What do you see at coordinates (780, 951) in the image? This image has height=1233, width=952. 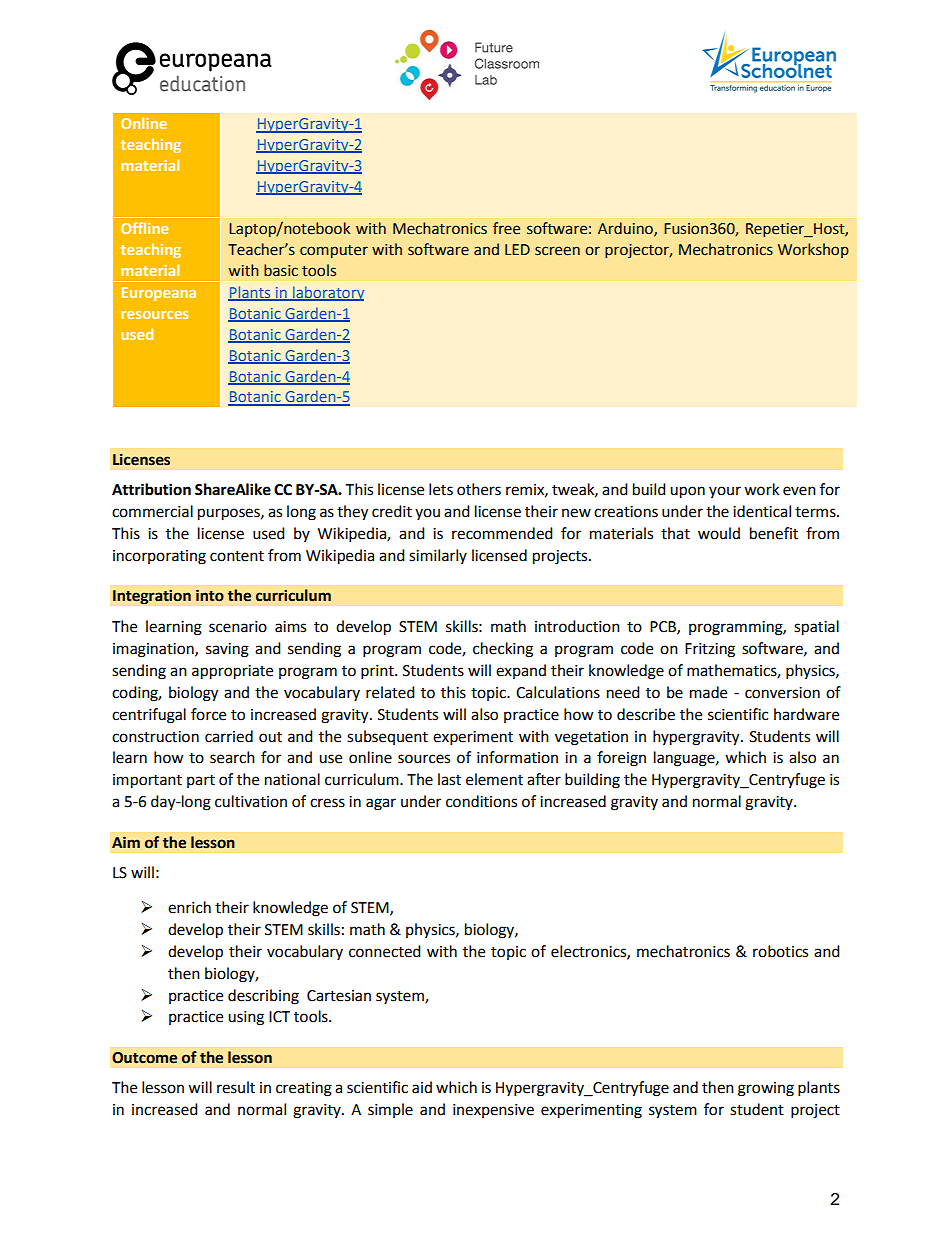 I see `robotics` at bounding box center [780, 951].
